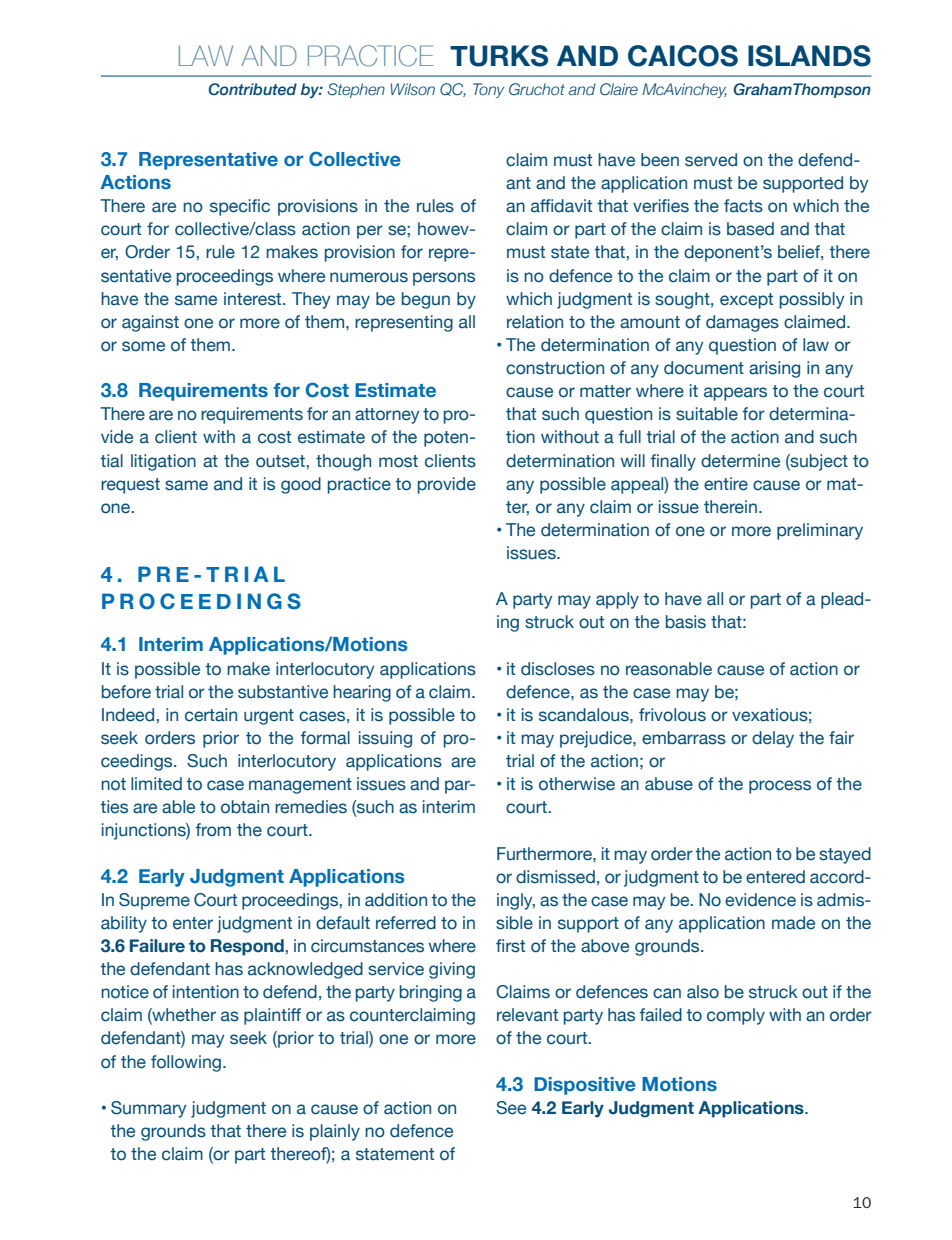 The height and width of the document is (1240, 952). What do you see at coordinates (253, 89) in the document?
I see `Contributed` at bounding box center [253, 89].
